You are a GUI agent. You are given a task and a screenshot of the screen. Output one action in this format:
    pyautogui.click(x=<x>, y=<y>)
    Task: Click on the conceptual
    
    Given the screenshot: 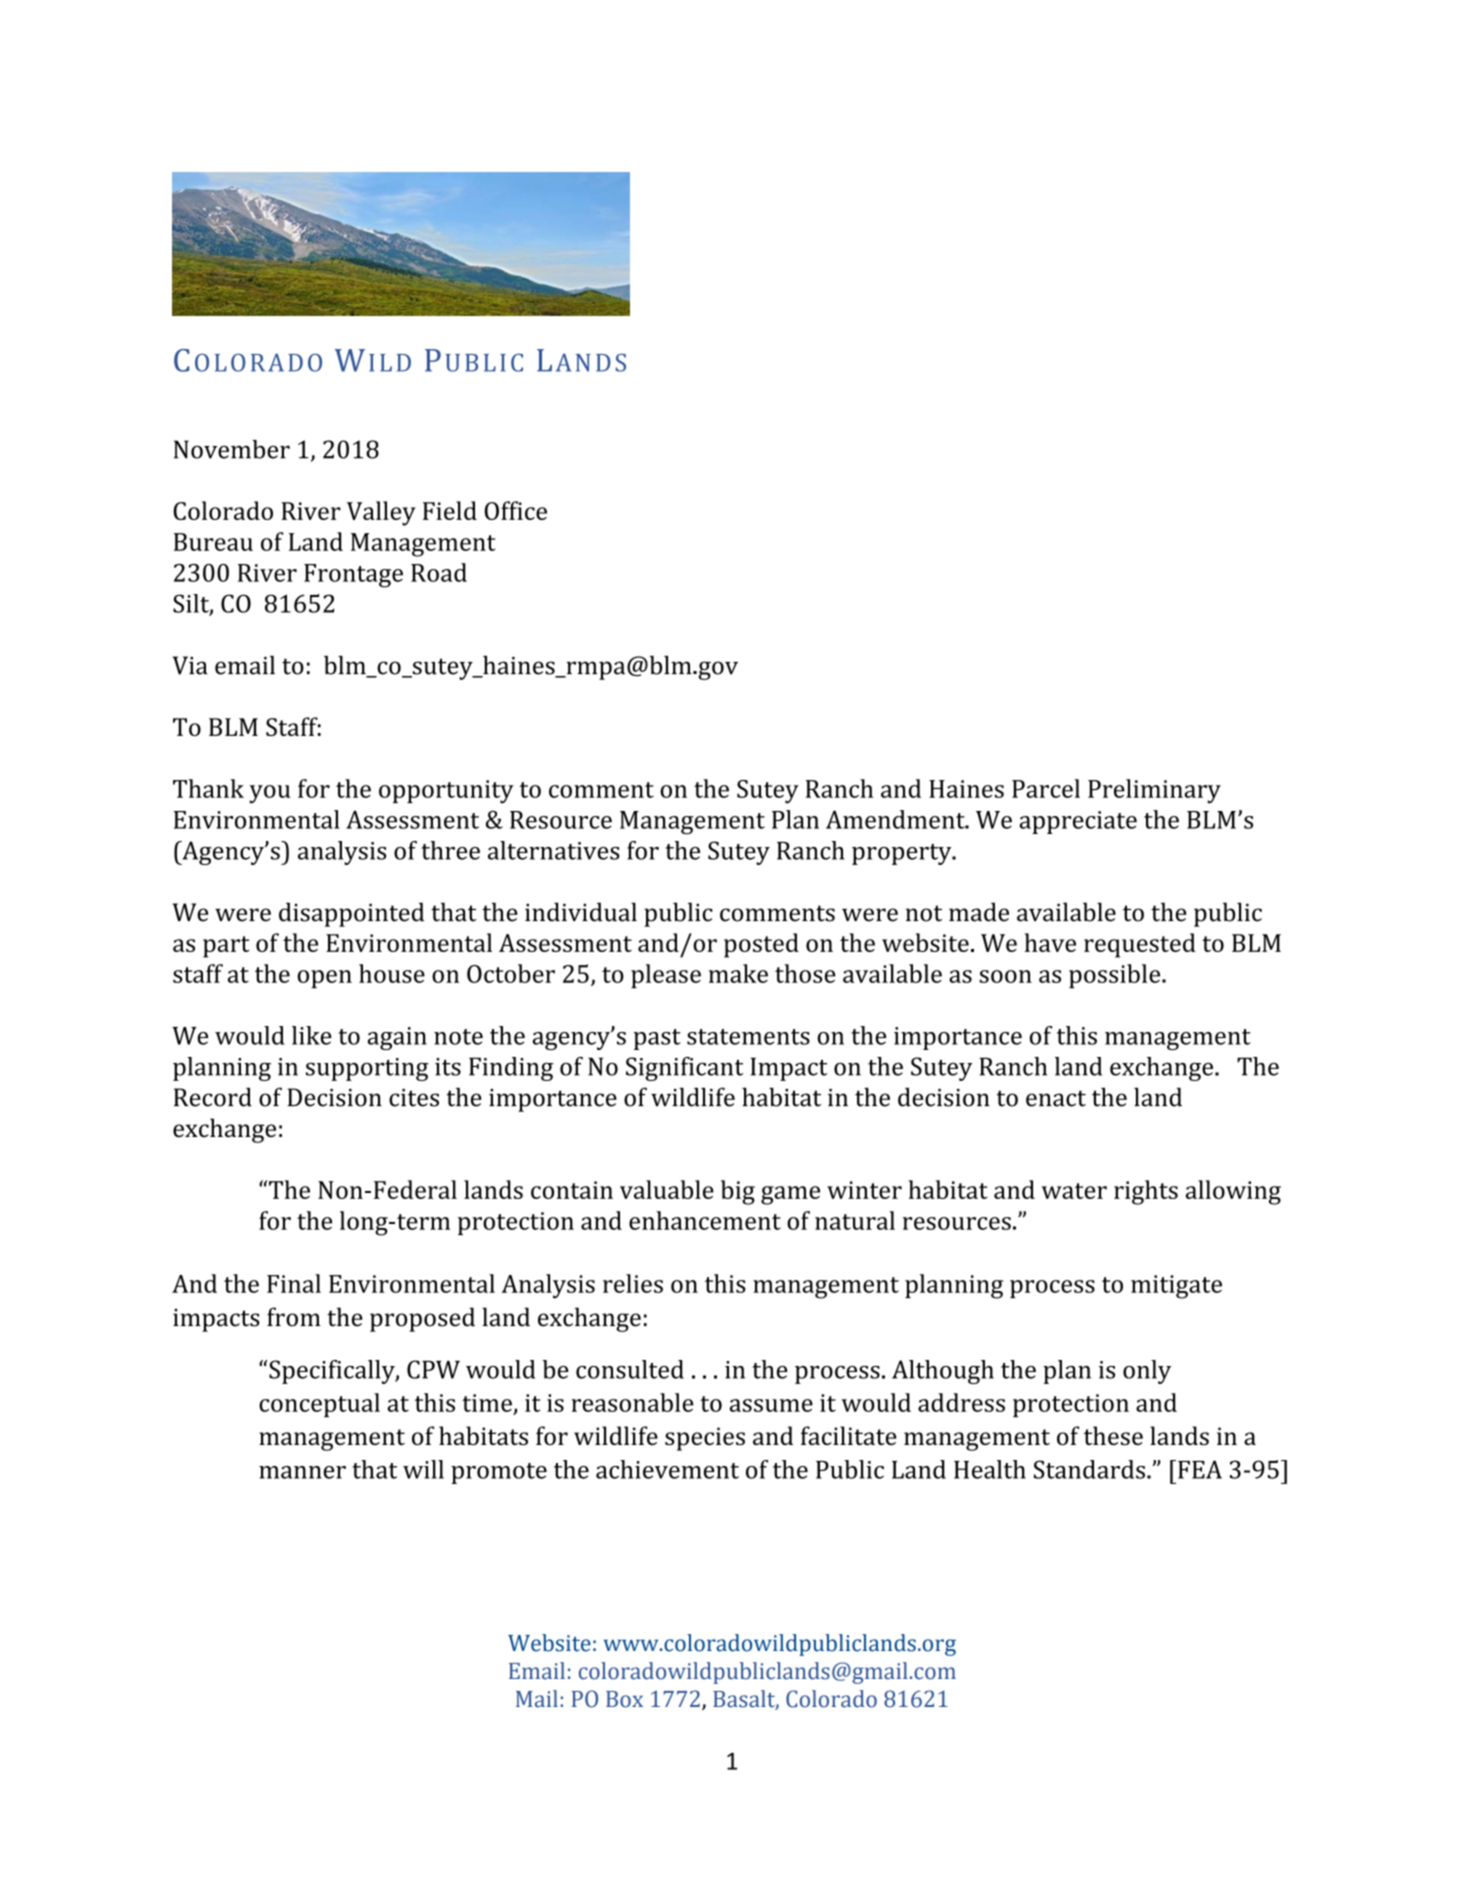 What is the action you would take?
    pyautogui.click(x=319, y=1405)
